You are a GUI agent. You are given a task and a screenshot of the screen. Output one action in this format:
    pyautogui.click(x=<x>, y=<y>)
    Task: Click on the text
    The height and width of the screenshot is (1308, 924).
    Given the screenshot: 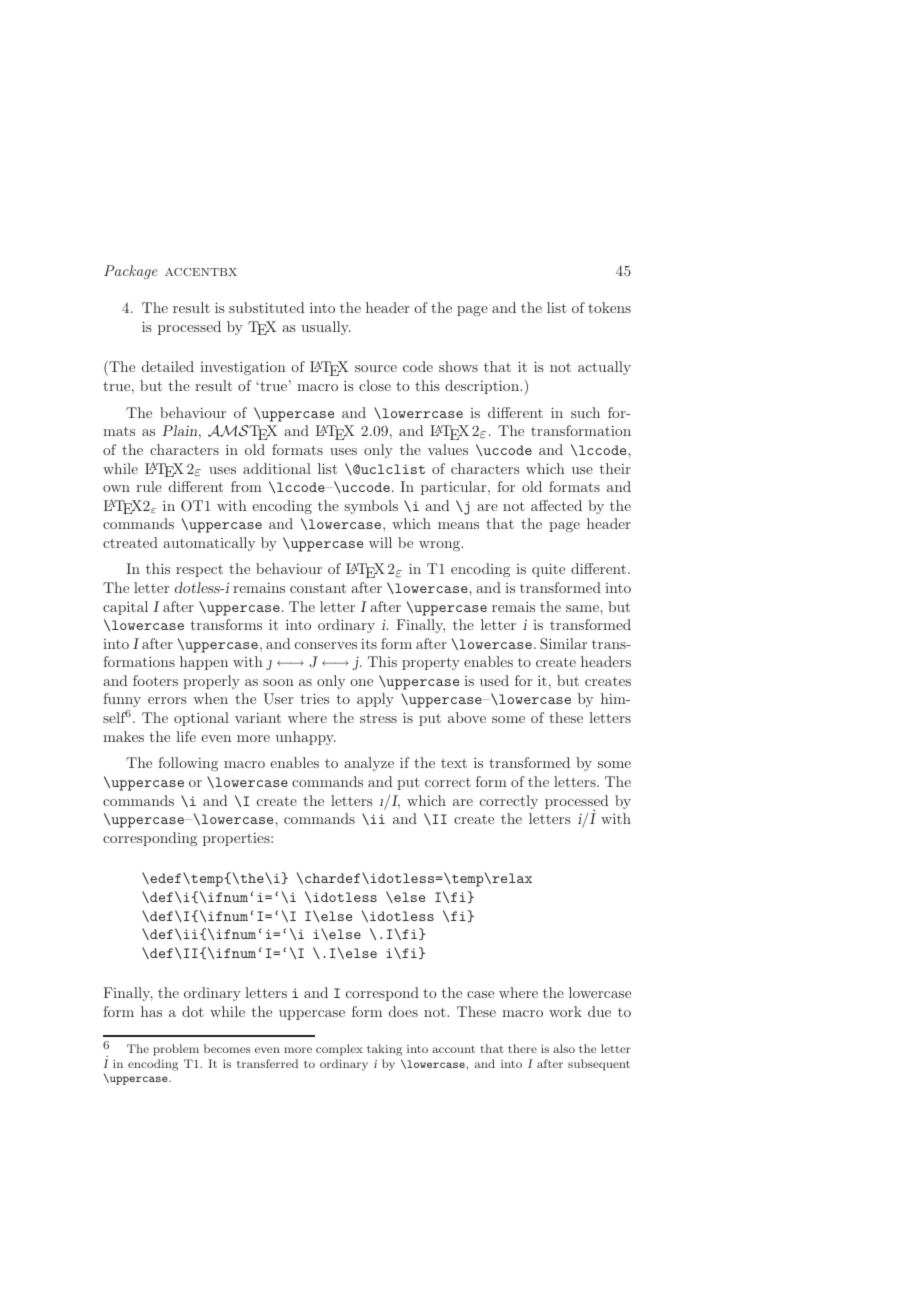 What is the action you would take?
    pyautogui.click(x=454, y=763)
